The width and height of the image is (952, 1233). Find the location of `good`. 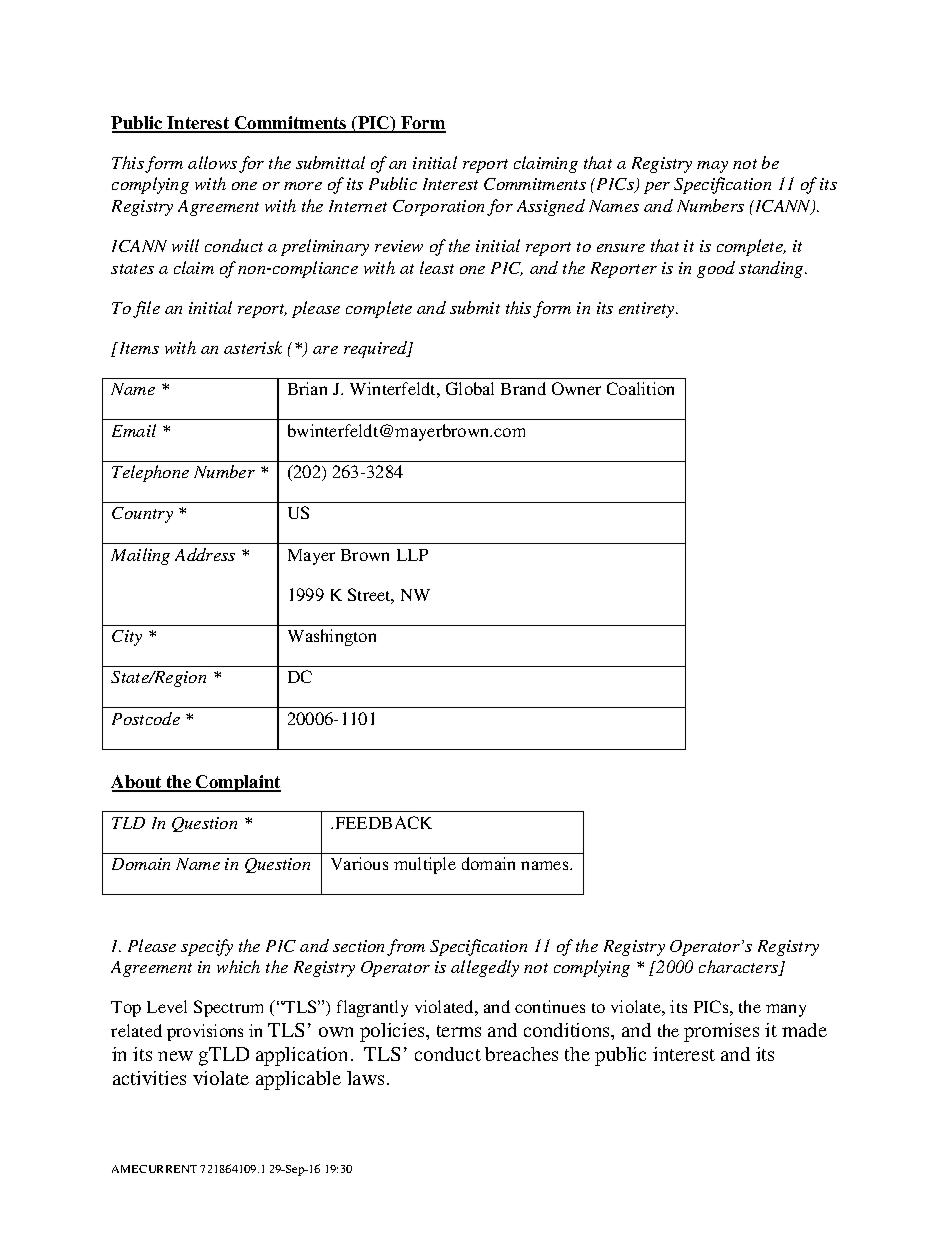

good is located at coordinates (716, 269).
